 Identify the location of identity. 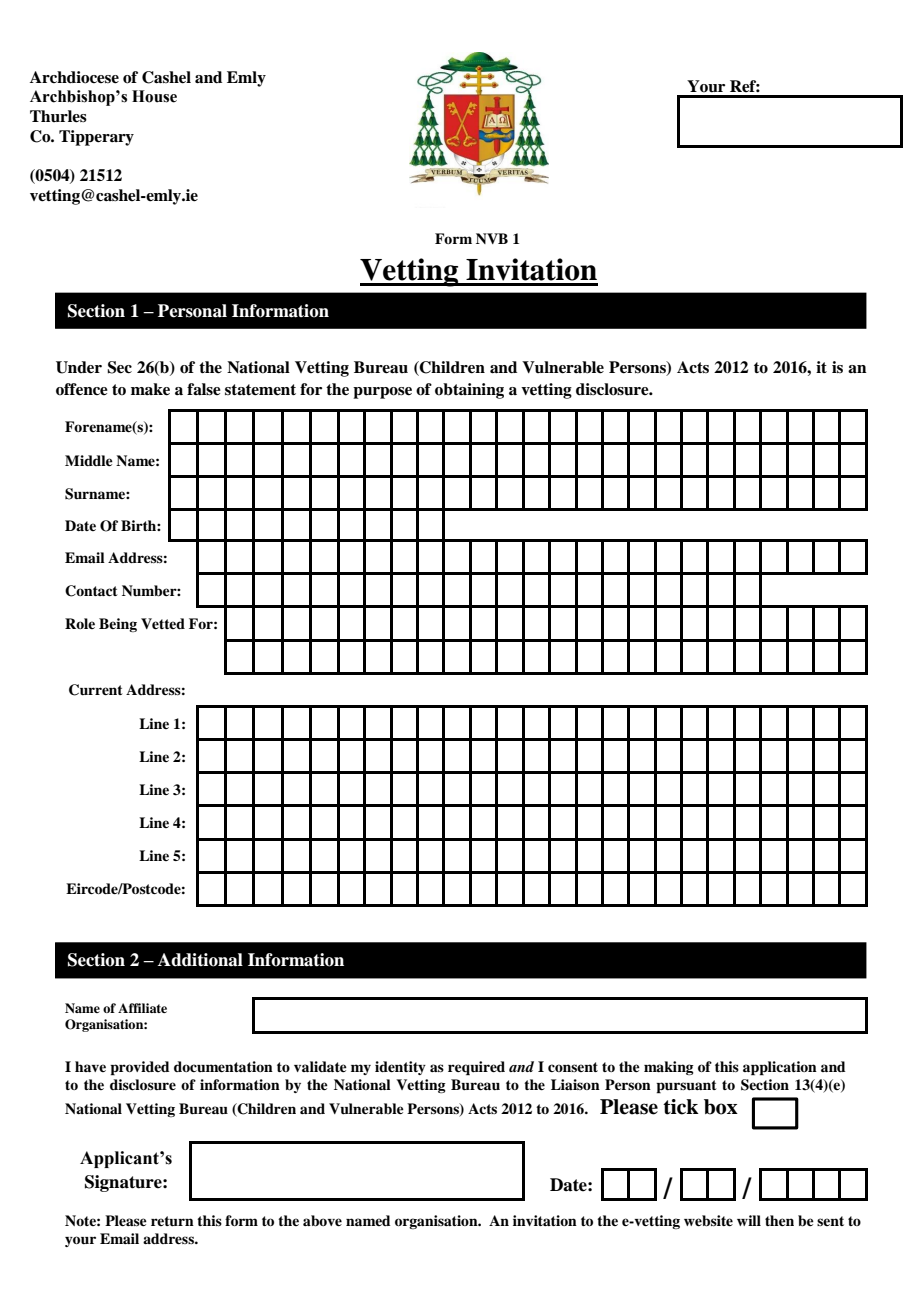
(400, 1068).
